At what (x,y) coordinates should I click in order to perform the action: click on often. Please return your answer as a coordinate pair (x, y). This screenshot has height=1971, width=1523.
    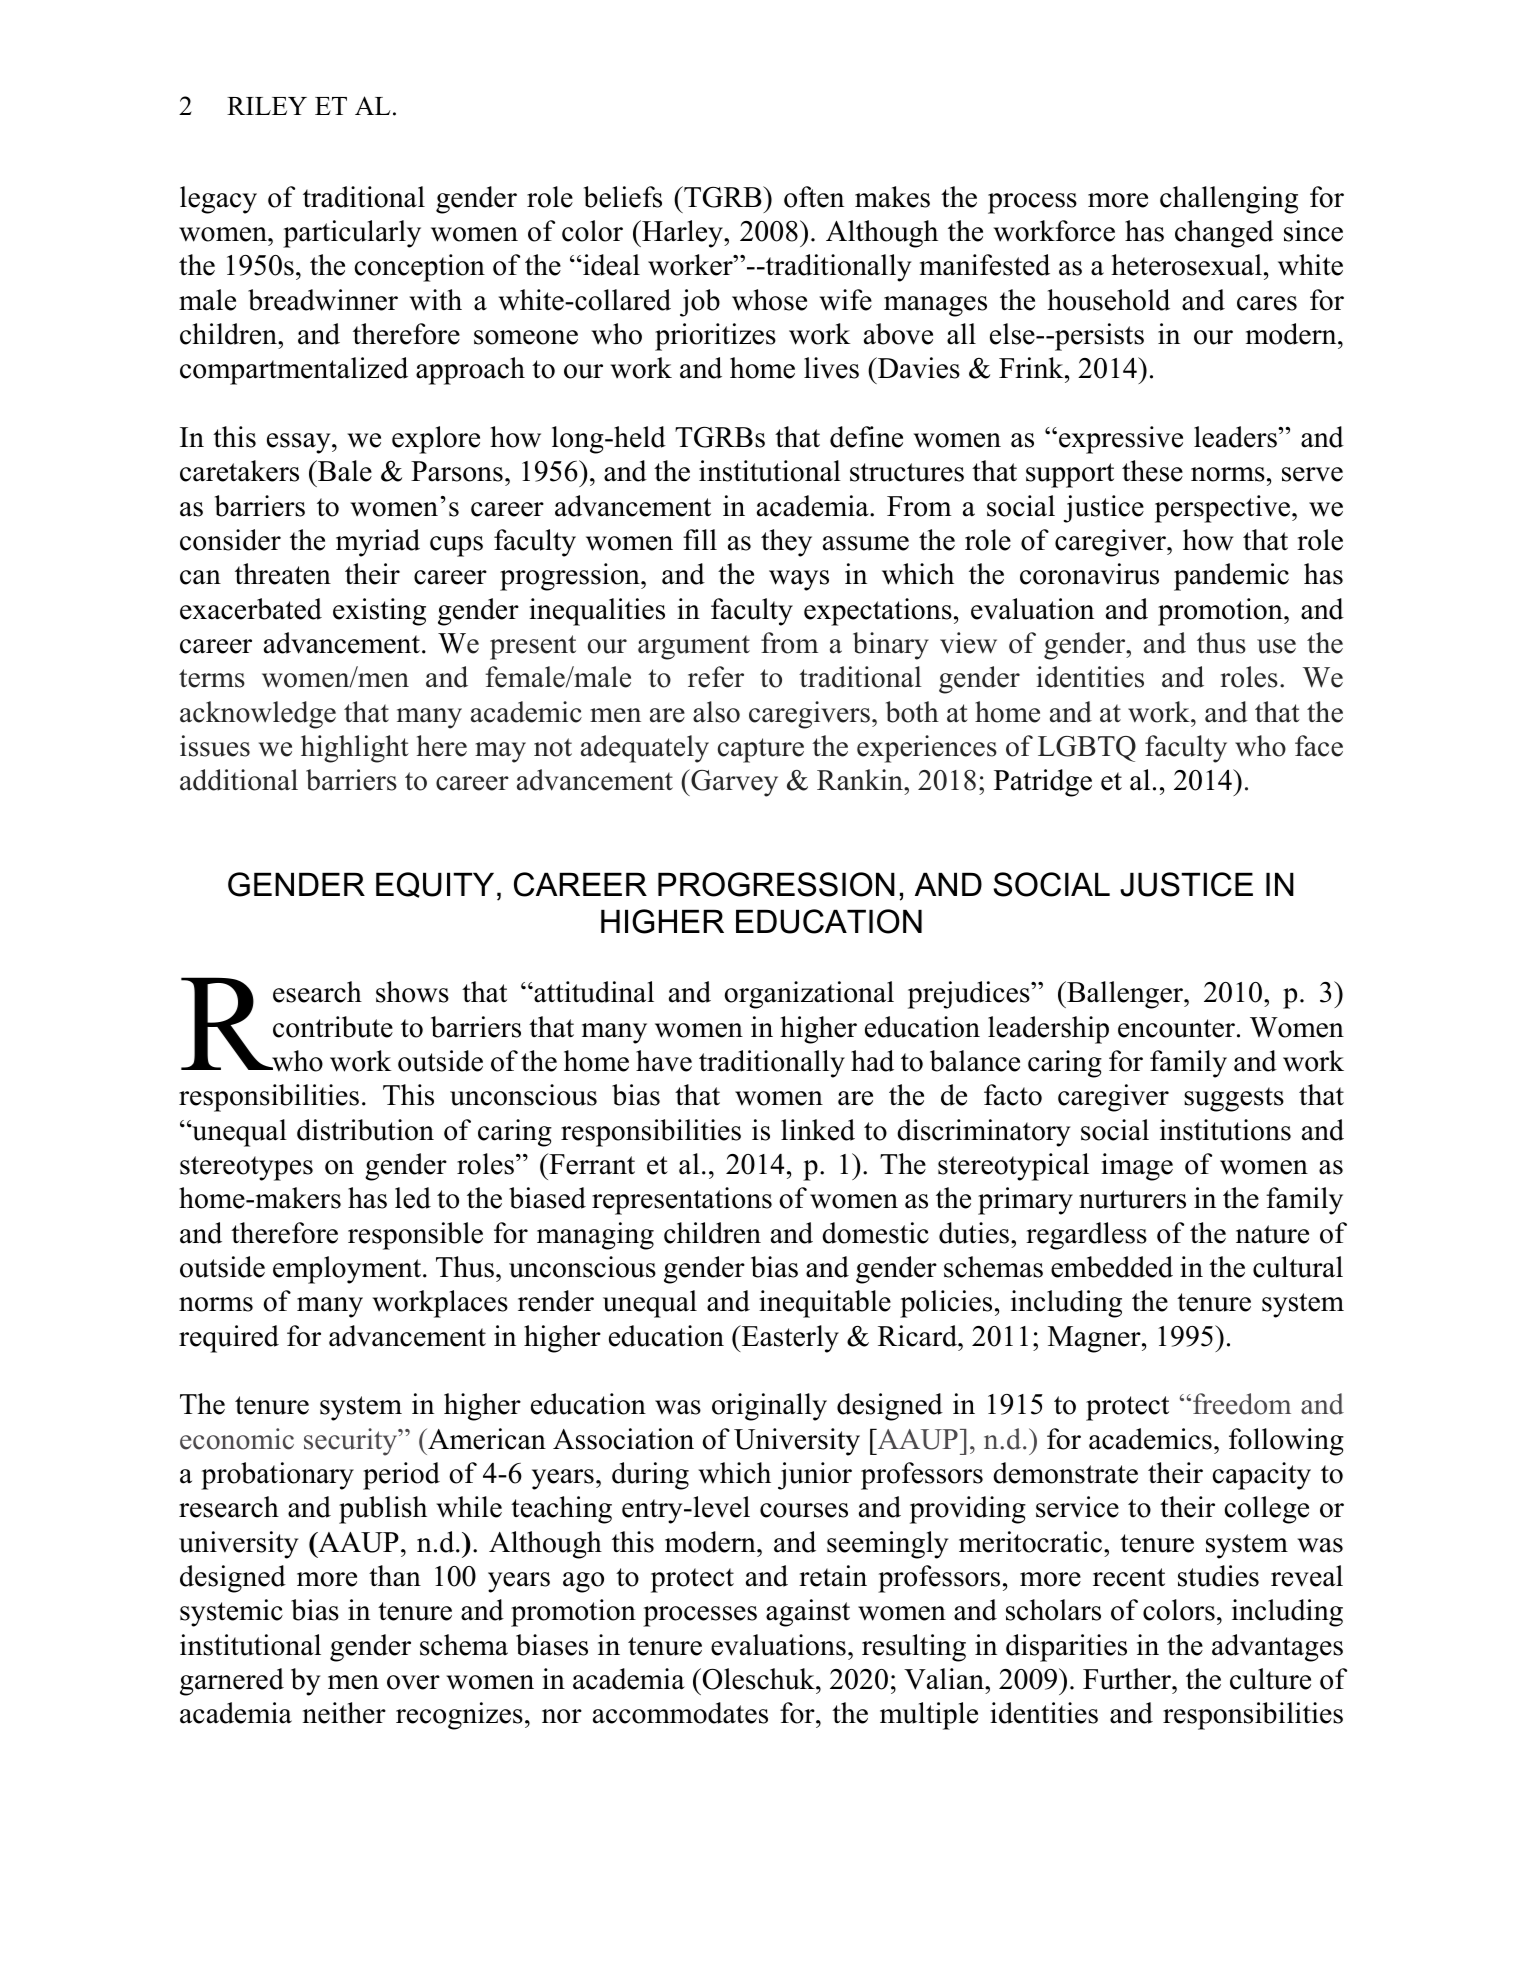
    Looking at the image, I should click on (814, 197).
